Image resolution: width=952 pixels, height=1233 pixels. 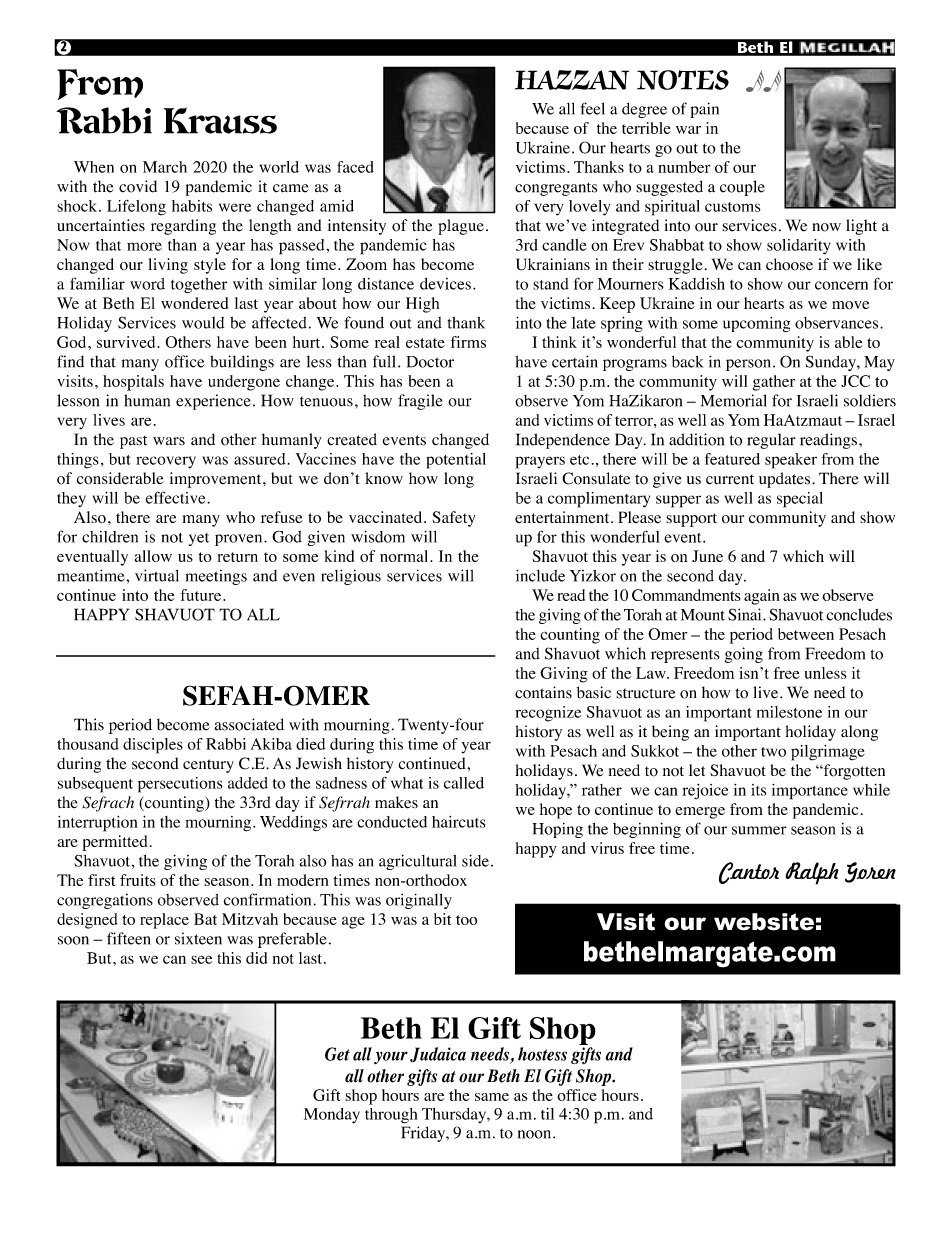 I want to click on haircuts, so click(x=459, y=822).
